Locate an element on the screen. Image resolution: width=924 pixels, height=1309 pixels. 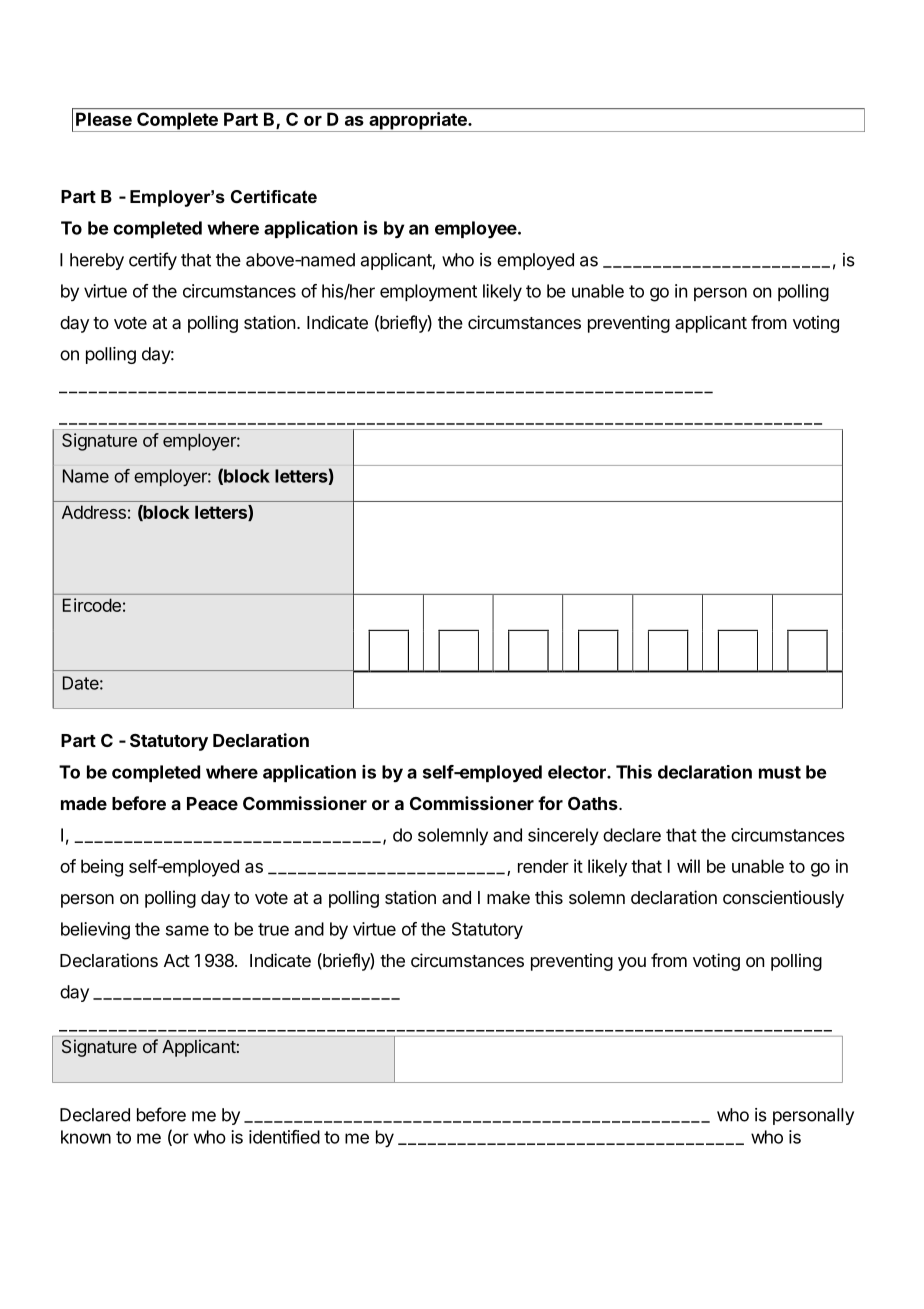
Certificate is located at coordinates (274, 197).
